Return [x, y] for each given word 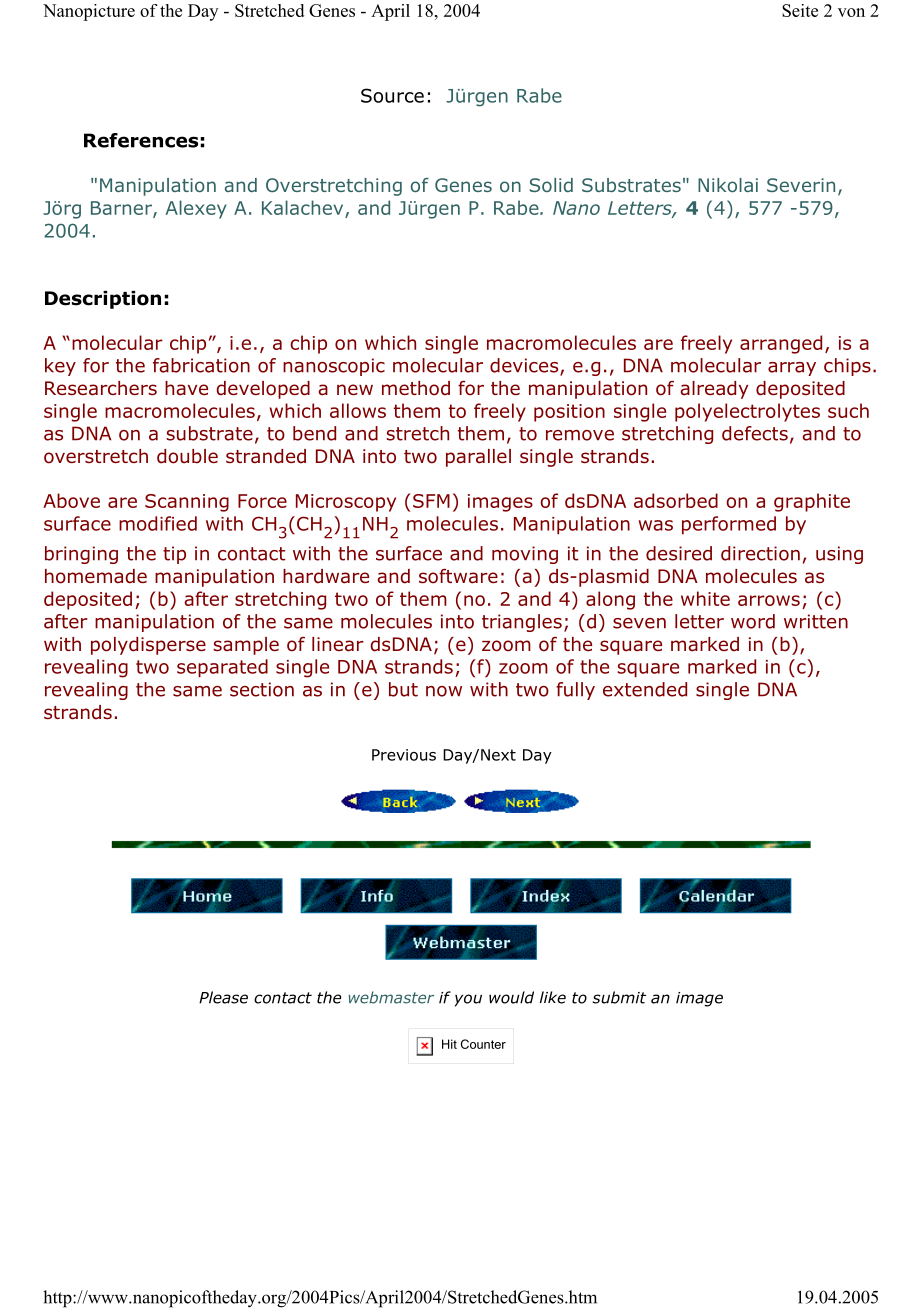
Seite [800, 10]
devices [525, 366]
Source [392, 95]
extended [645, 689]
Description [103, 300]
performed [729, 525]
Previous [404, 755]
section [262, 689]
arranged [781, 344]
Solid [551, 185]
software [458, 576]
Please [223, 997]
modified [158, 523]
